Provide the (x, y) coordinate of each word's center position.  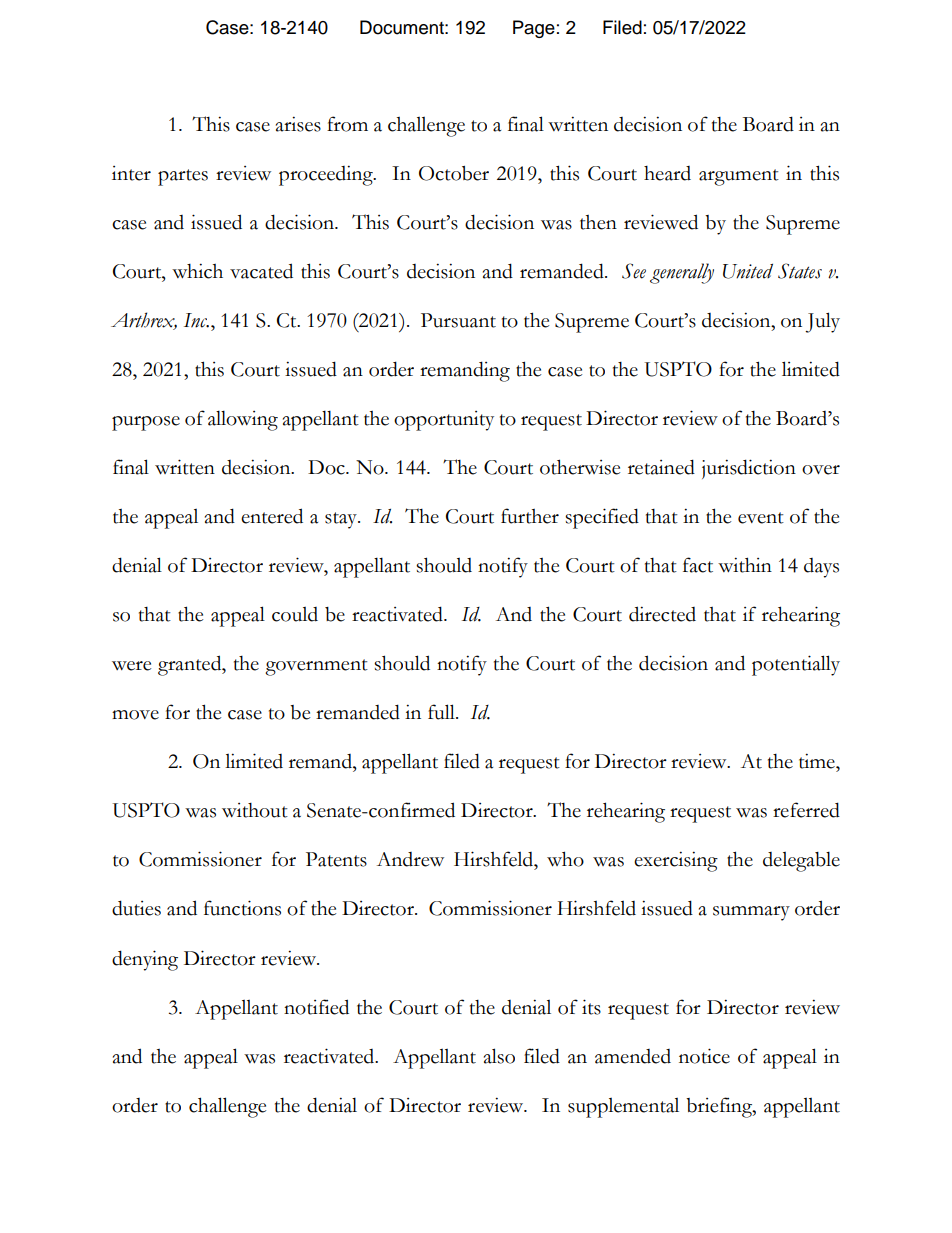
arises (298, 124)
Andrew (410, 859)
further (530, 516)
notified (316, 1007)
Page (534, 29)
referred (806, 810)
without (255, 810)
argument (739, 177)
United (748, 271)
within (745, 565)
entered (272, 516)
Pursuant (458, 320)
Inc (196, 320)
